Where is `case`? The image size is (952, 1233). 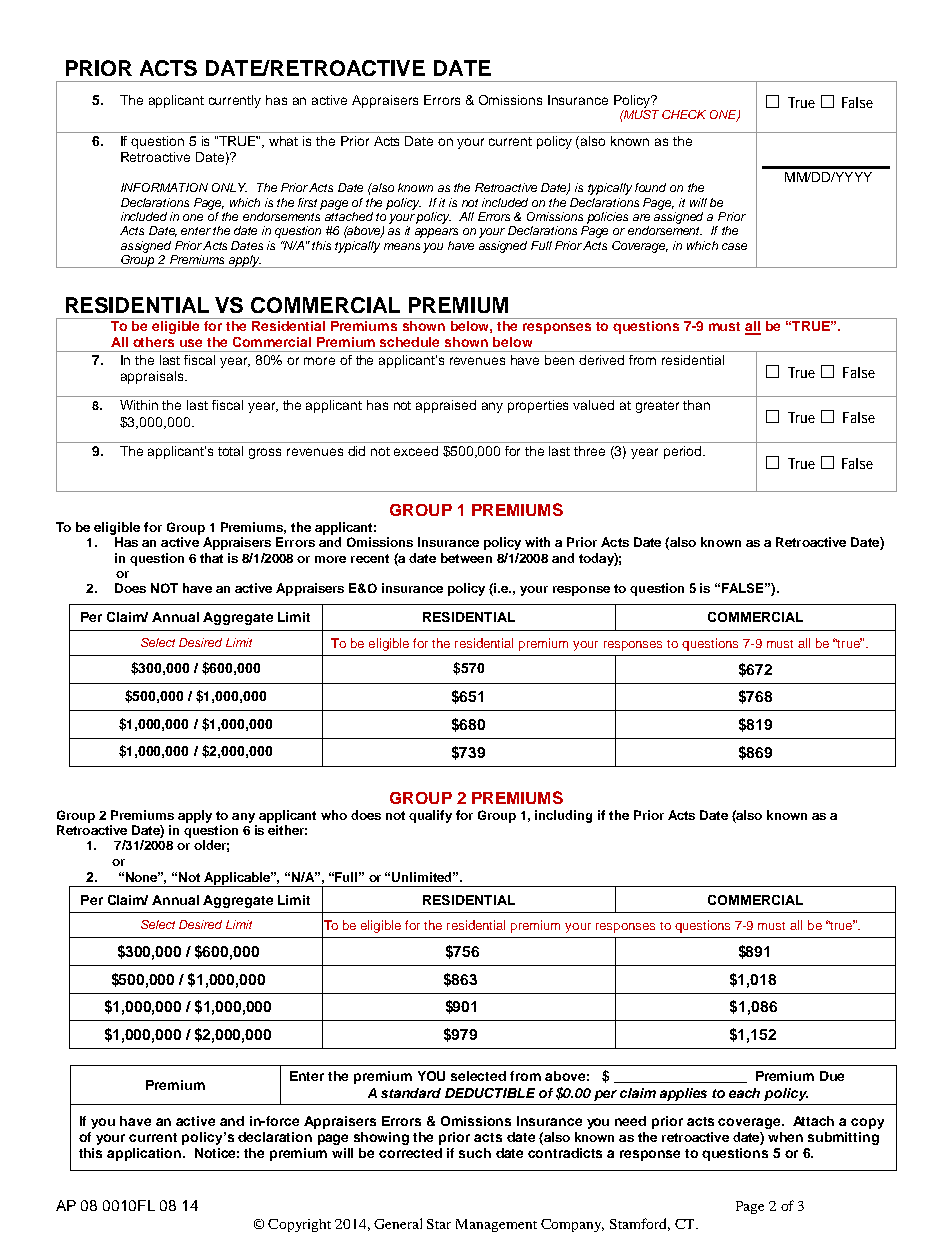 case is located at coordinates (734, 246).
